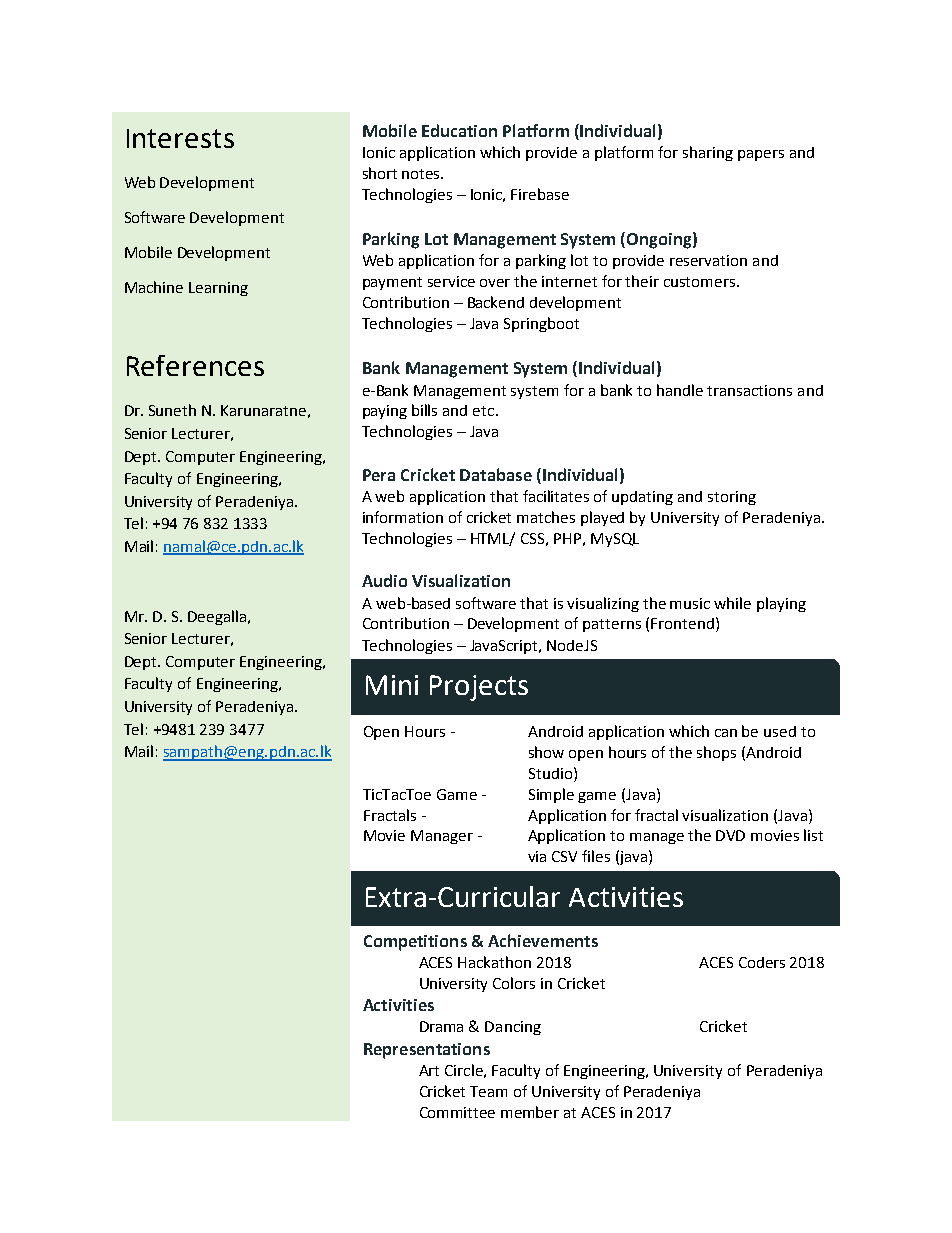 The height and width of the document is (1233, 952). Describe the element at coordinates (195, 365) in the document. I see `References` at that location.
